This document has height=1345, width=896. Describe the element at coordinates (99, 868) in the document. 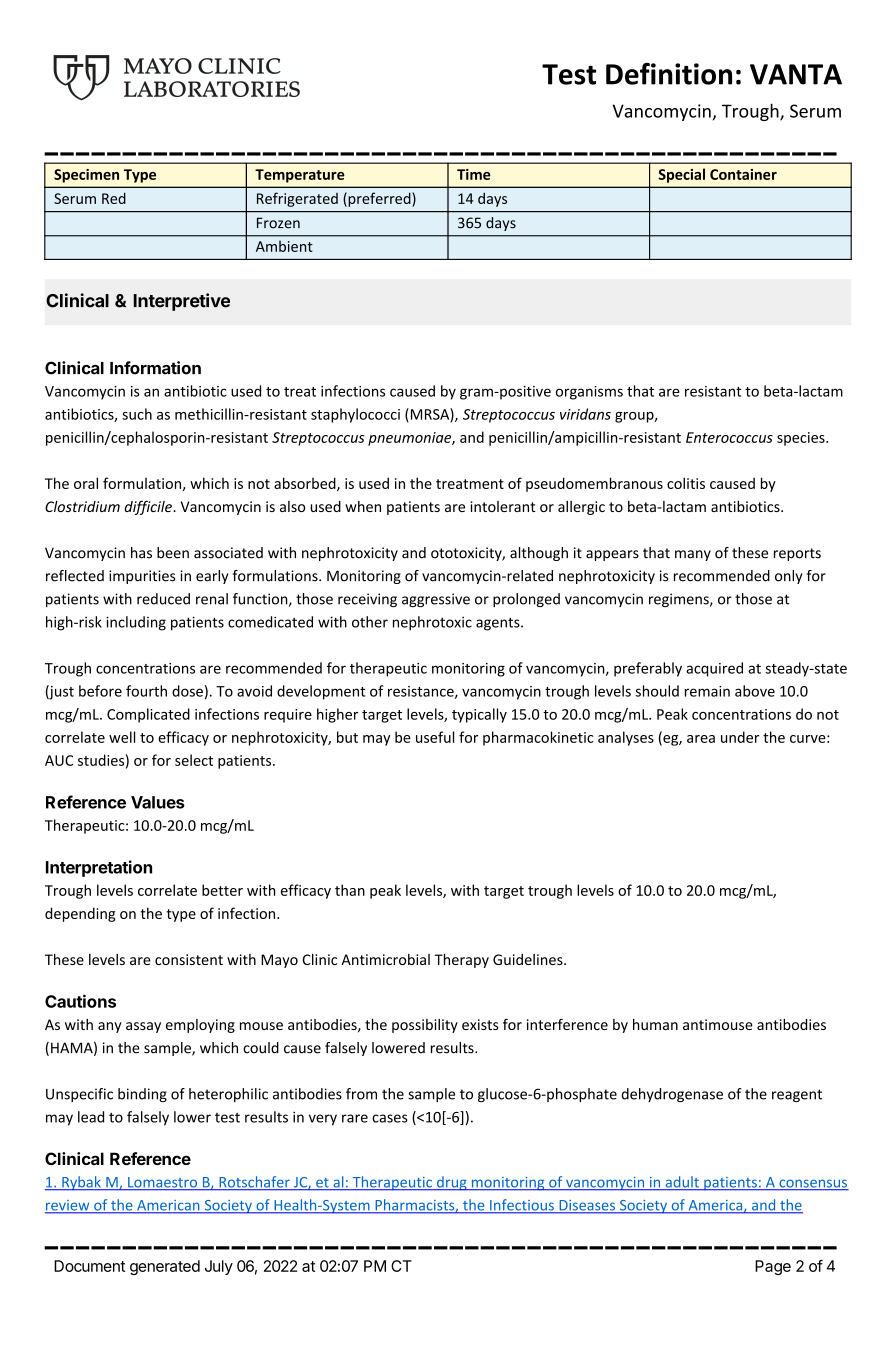

I see `Interpretation` at that location.
